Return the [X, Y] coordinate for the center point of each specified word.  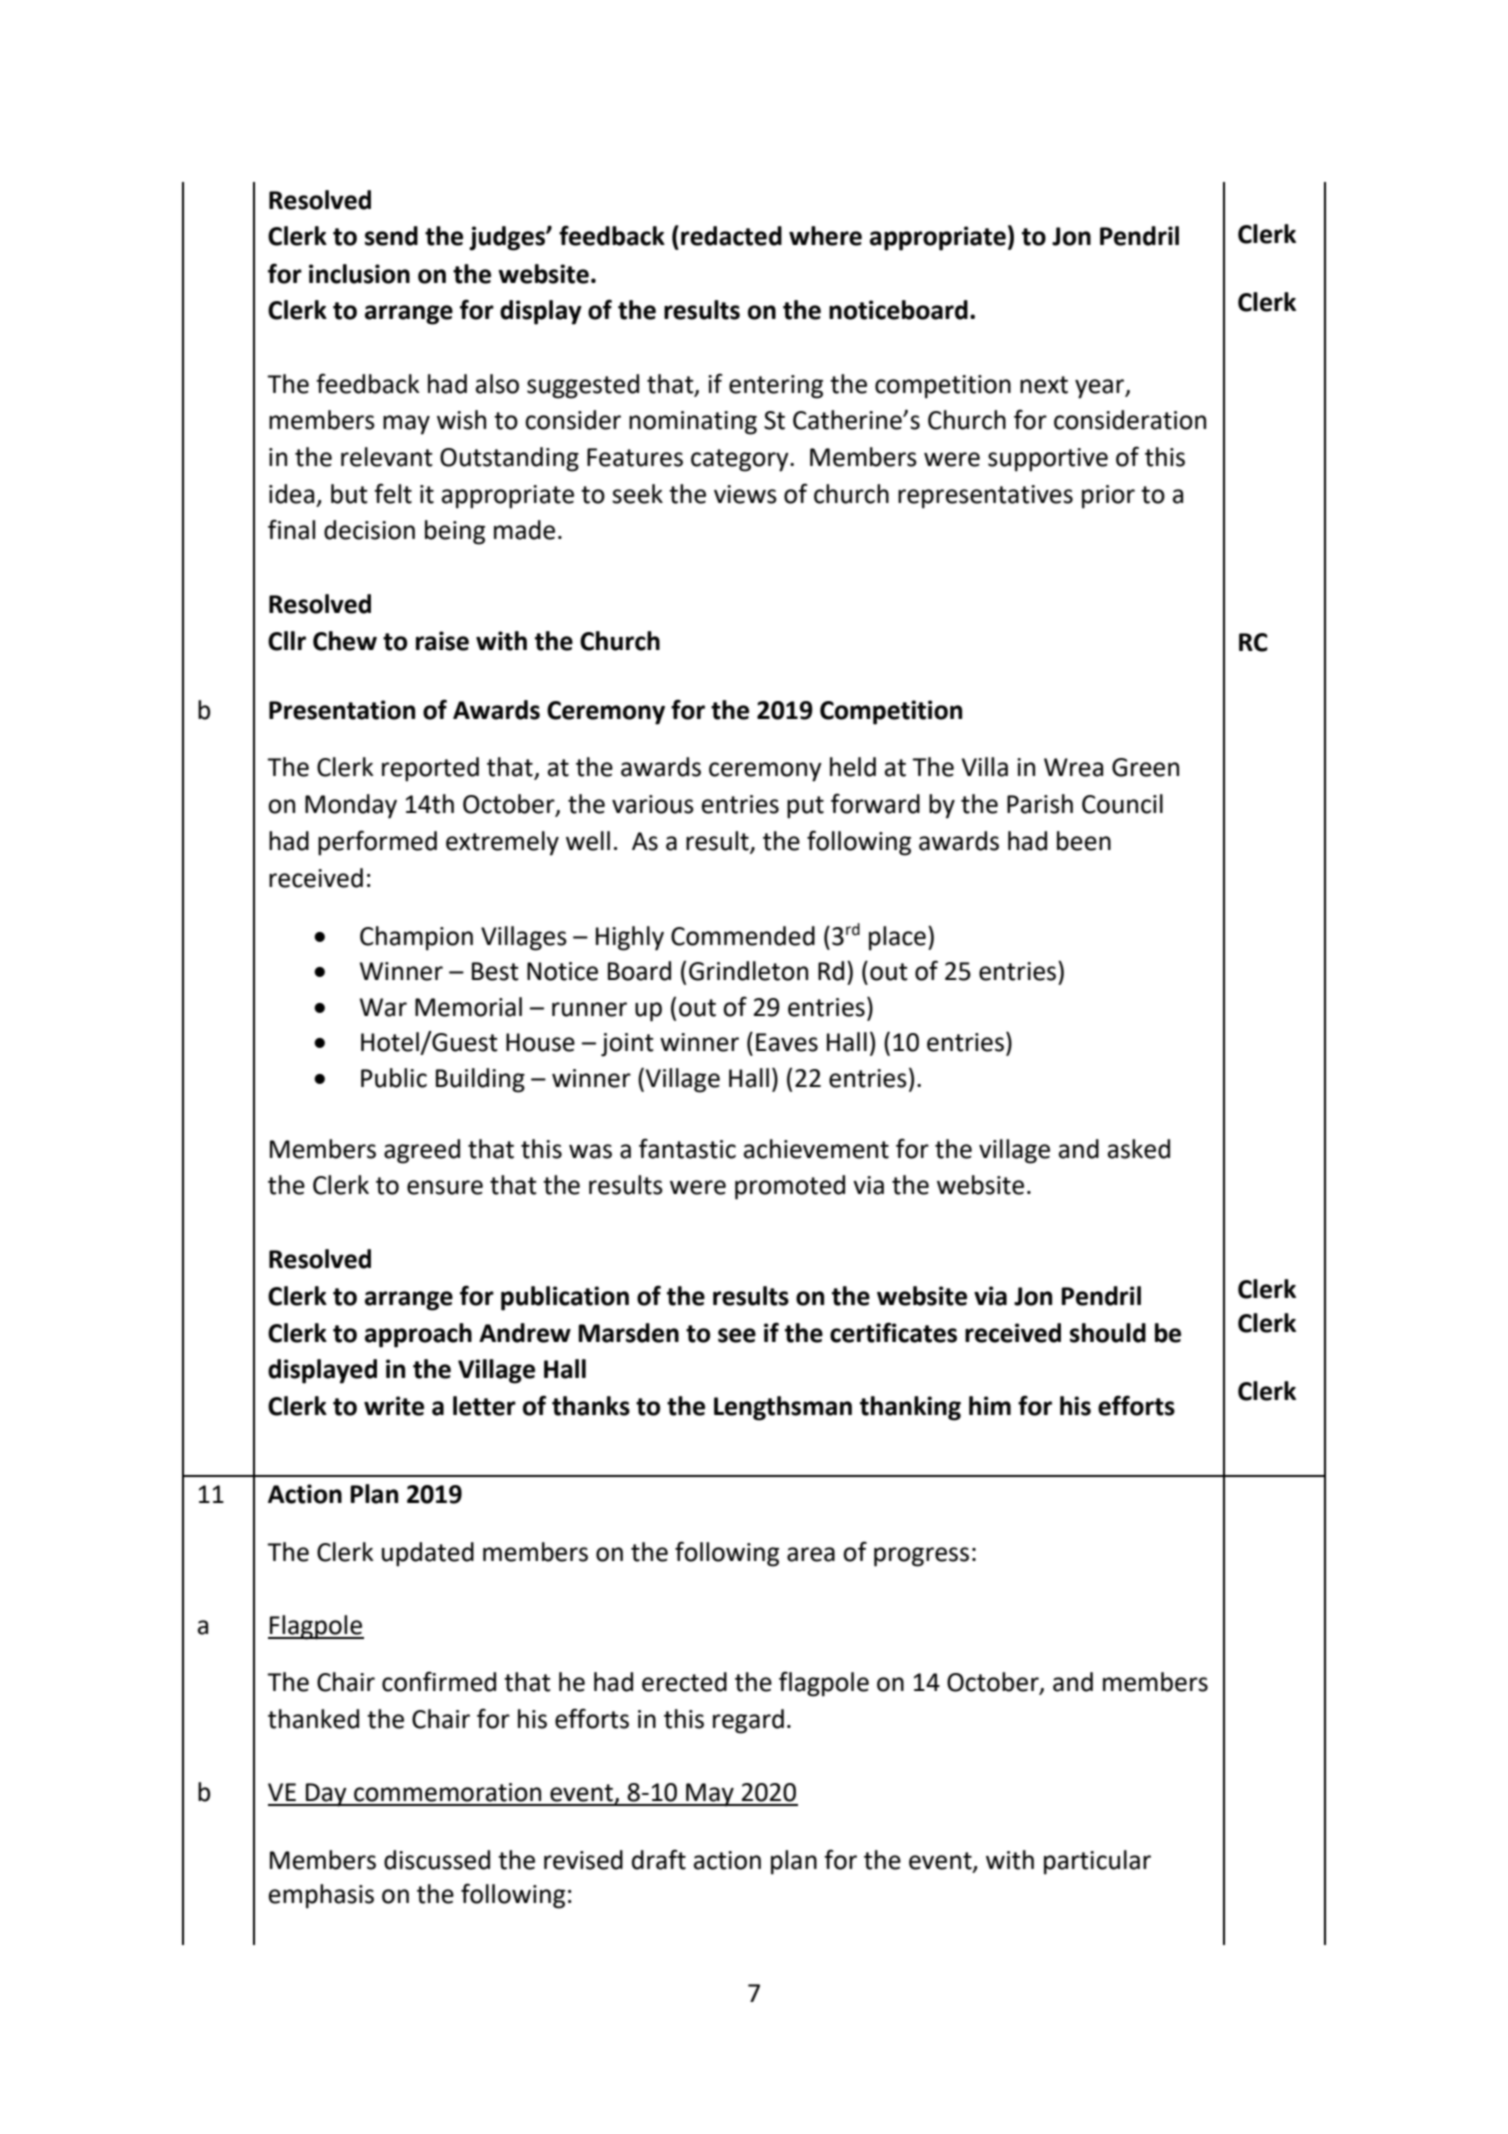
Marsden [628, 1333]
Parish [1040, 804]
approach [418, 1335]
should [1108, 1333]
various [653, 804]
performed [377, 843]
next [1044, 385]
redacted [731, 236]
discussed [437, 1860]
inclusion [359, 274]
